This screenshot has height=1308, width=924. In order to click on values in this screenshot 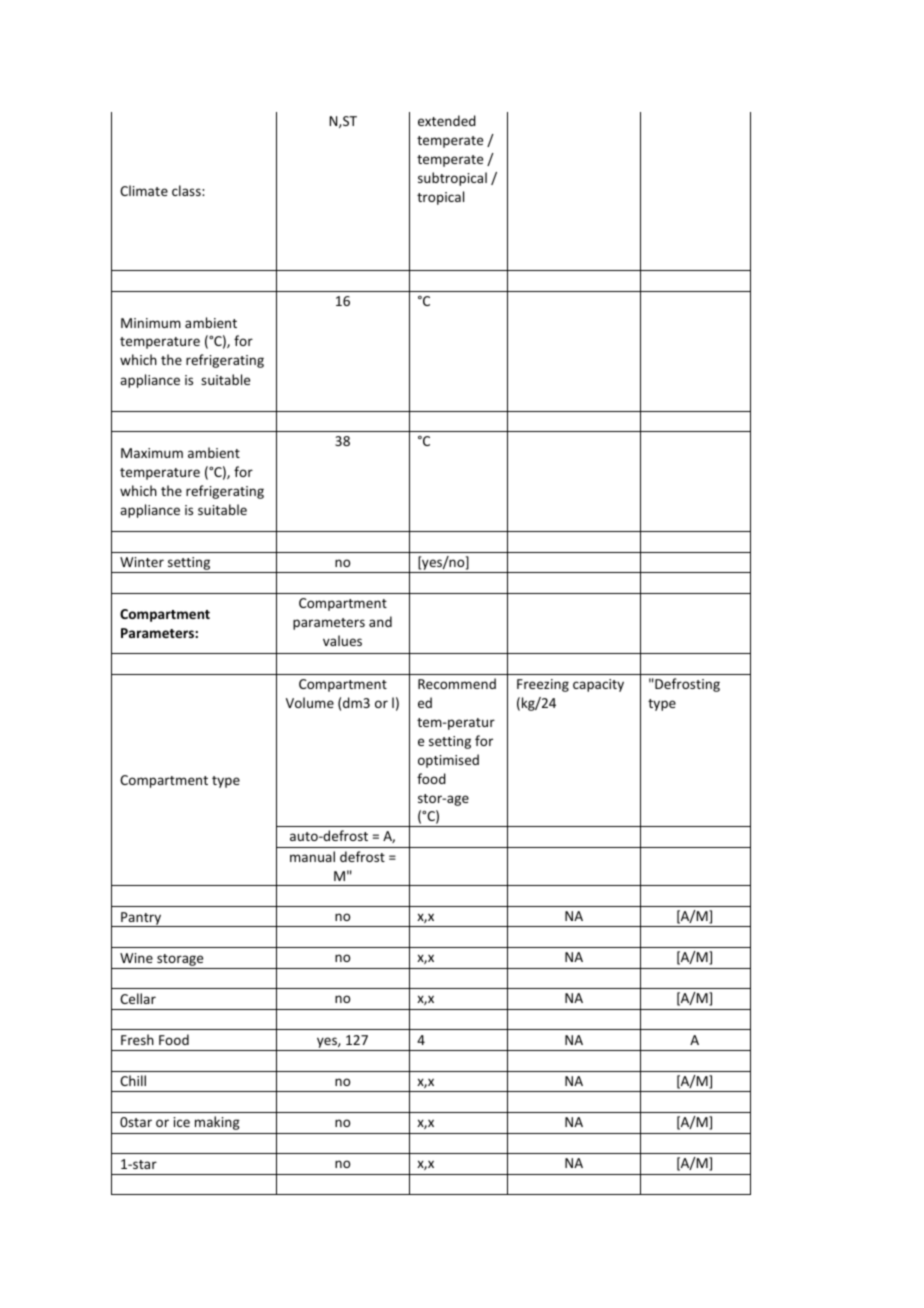, I will do `click(342, 640)`.
